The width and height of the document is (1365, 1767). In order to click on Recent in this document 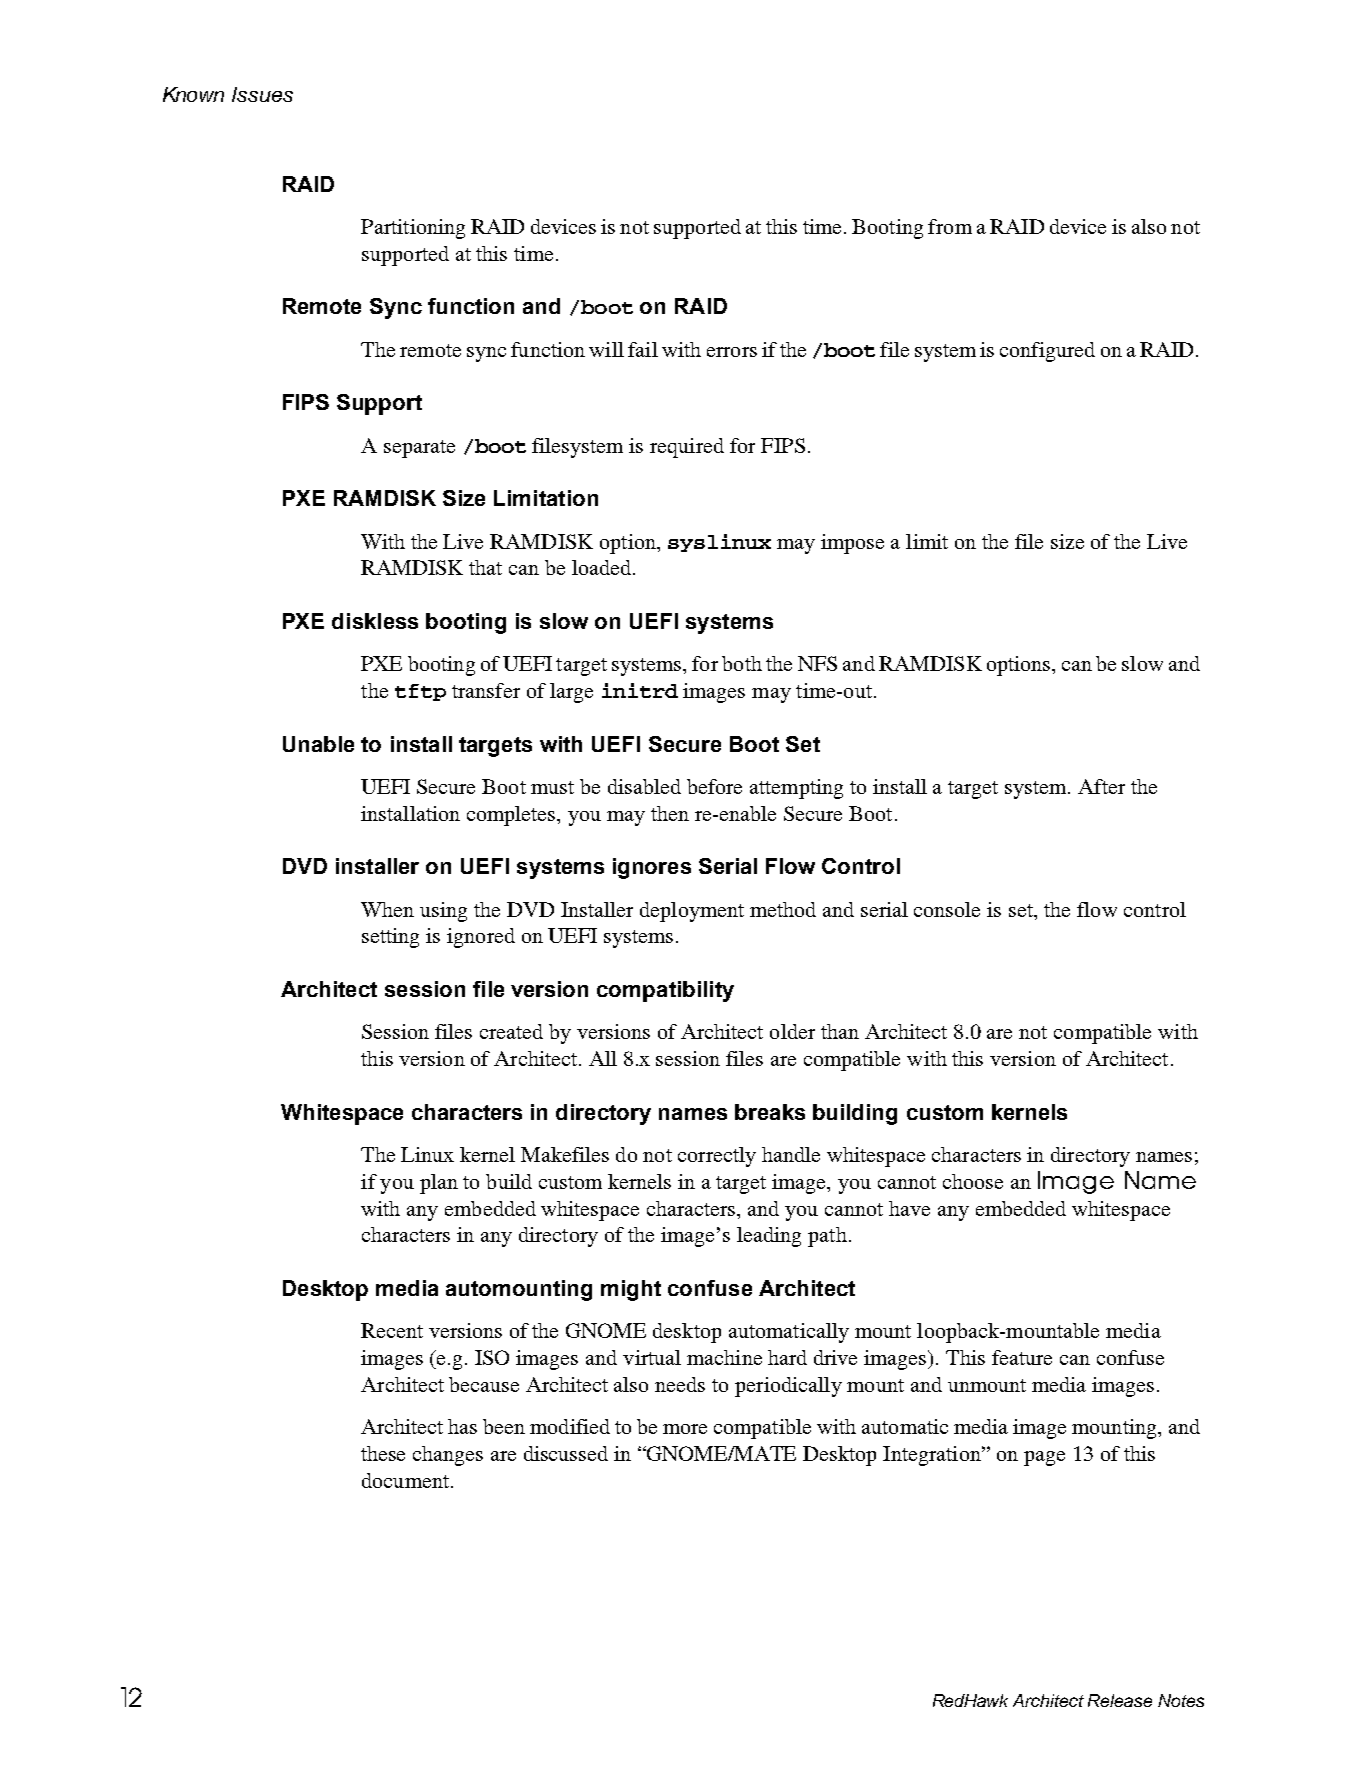, I will do `click(392, 1330)`.
